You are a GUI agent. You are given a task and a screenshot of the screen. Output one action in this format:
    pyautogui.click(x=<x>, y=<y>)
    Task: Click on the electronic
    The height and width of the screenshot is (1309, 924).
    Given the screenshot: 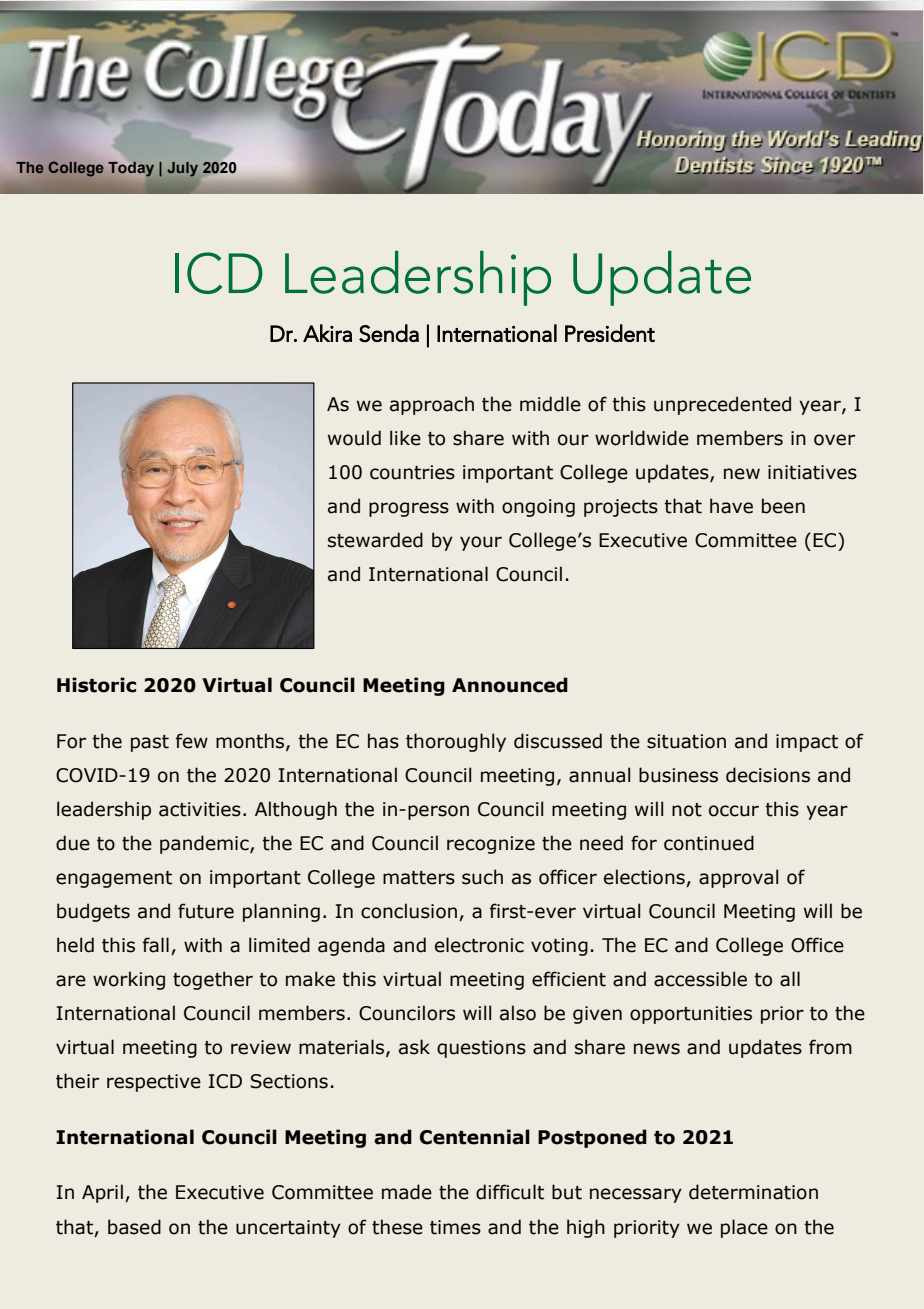 What is the action you would take?
    pyautogui.click(x=479, y=945)
